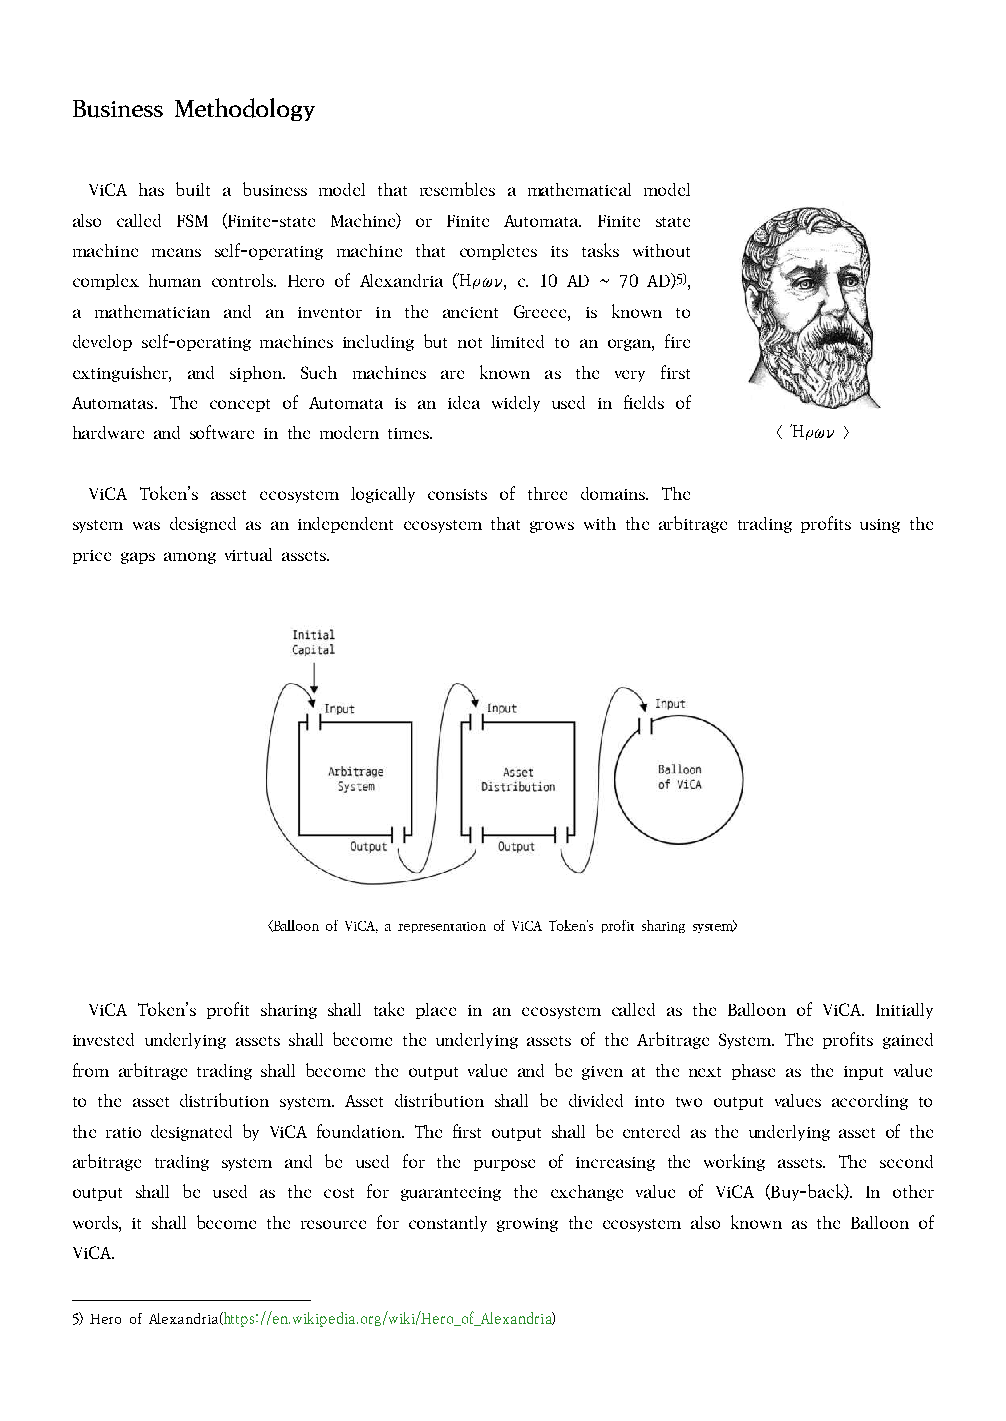  What do you see at coordinates (190, 558) in the page?
I see `among` at bounding box center [190, 558].
